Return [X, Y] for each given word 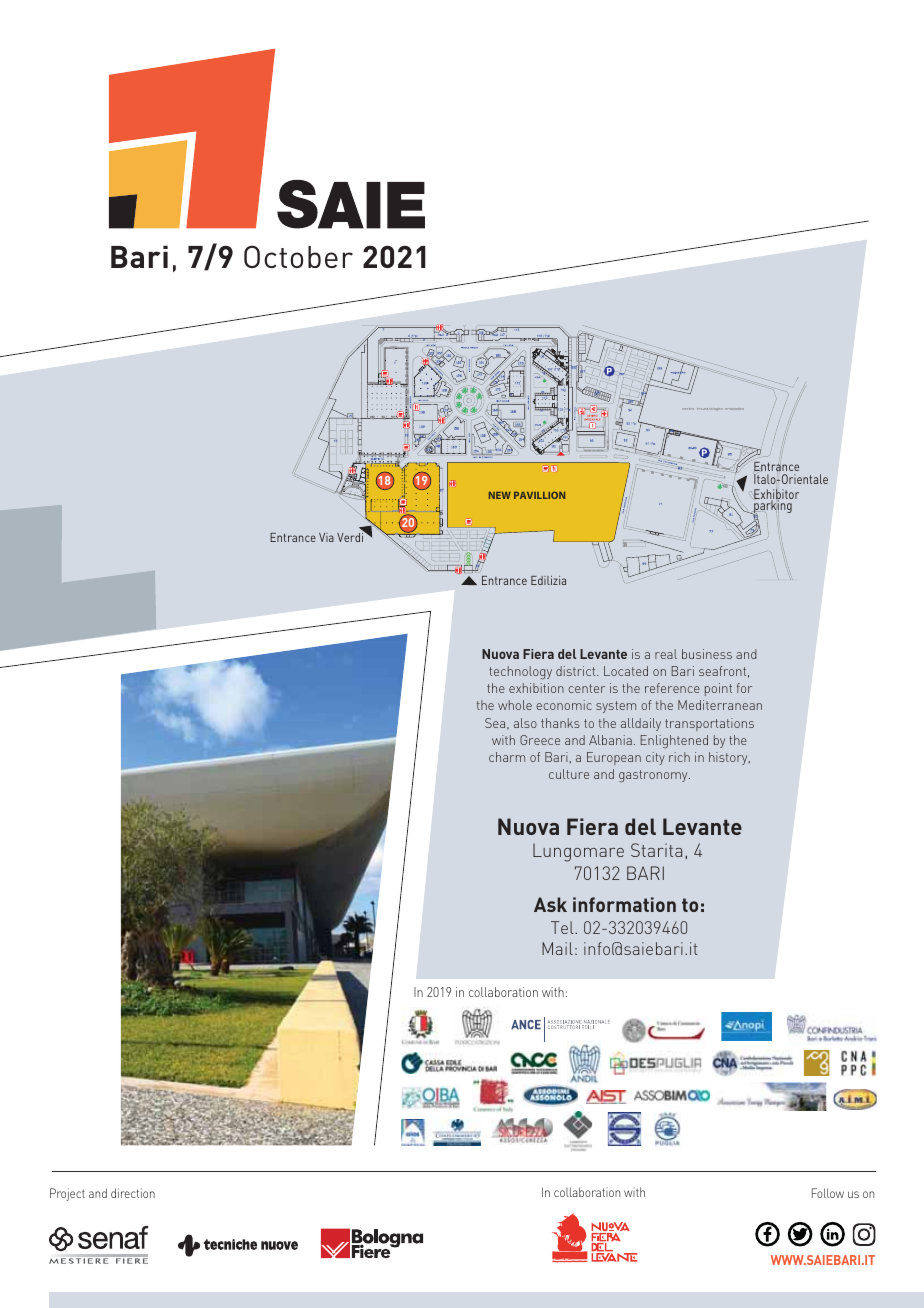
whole [515, 705]
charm [507, 757]
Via [326, 537]
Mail [557, 948]
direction [133, 1193]
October [298, 256]
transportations [709, 724]
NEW [500, 495]
